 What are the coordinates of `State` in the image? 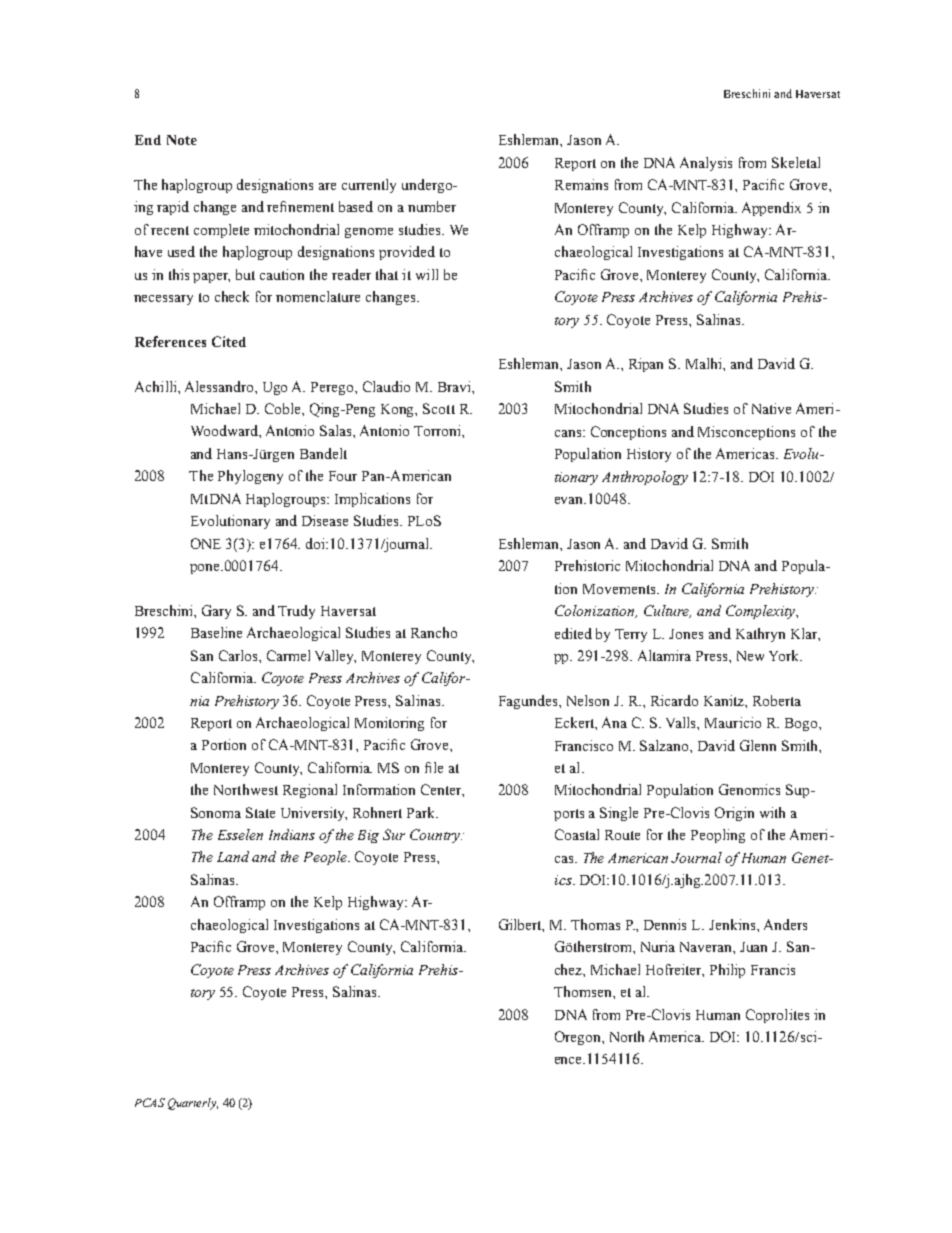 It's located at (260, 812).
